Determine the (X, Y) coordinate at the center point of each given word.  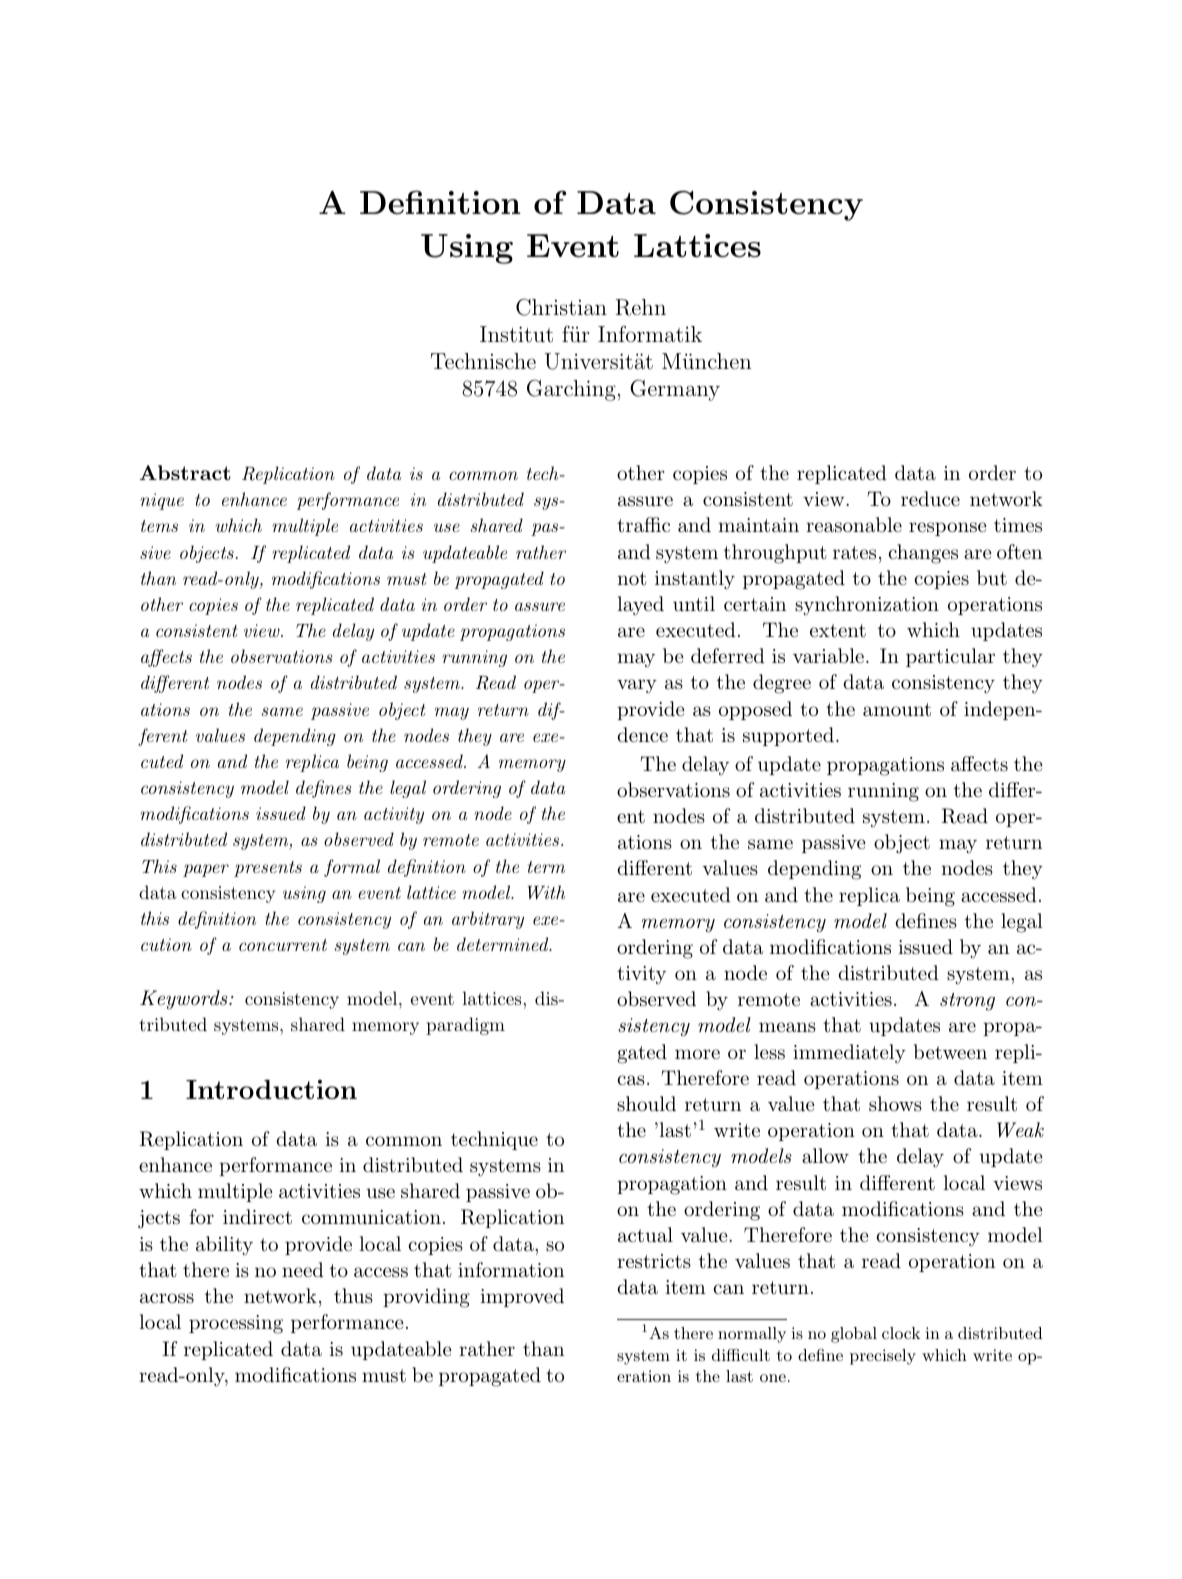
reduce (930, 499)
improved (522, 1297)
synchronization (867, 606)
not (632, 578)
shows (895, 1103)
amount (897, 710)
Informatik (650, 334)
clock (901, 1333)
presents (268, 869)
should (646, 1104)
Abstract (185, 472)
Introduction (271, 1089)
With (546, 892)
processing (236, 1324)
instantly (695, 580)
